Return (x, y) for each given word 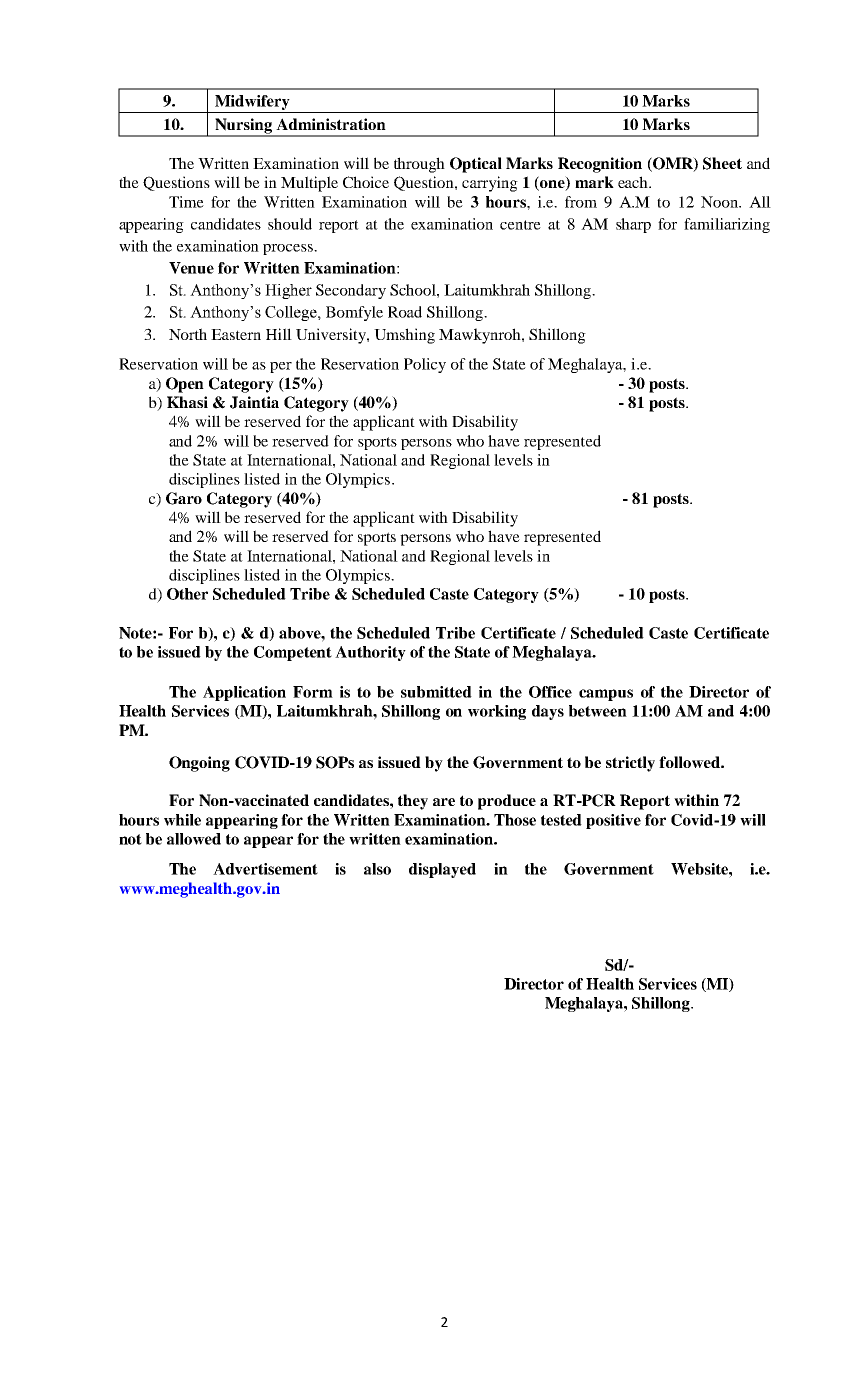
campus (606, 695)
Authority (370, 653)
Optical (476, 165)
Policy (425, 365)
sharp (633, 225)
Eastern (236, 334)
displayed (442, 870)
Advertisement (265, 869)
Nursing (244, 127)
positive (613, 821)
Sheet (722, 163)
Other (187, 594)
